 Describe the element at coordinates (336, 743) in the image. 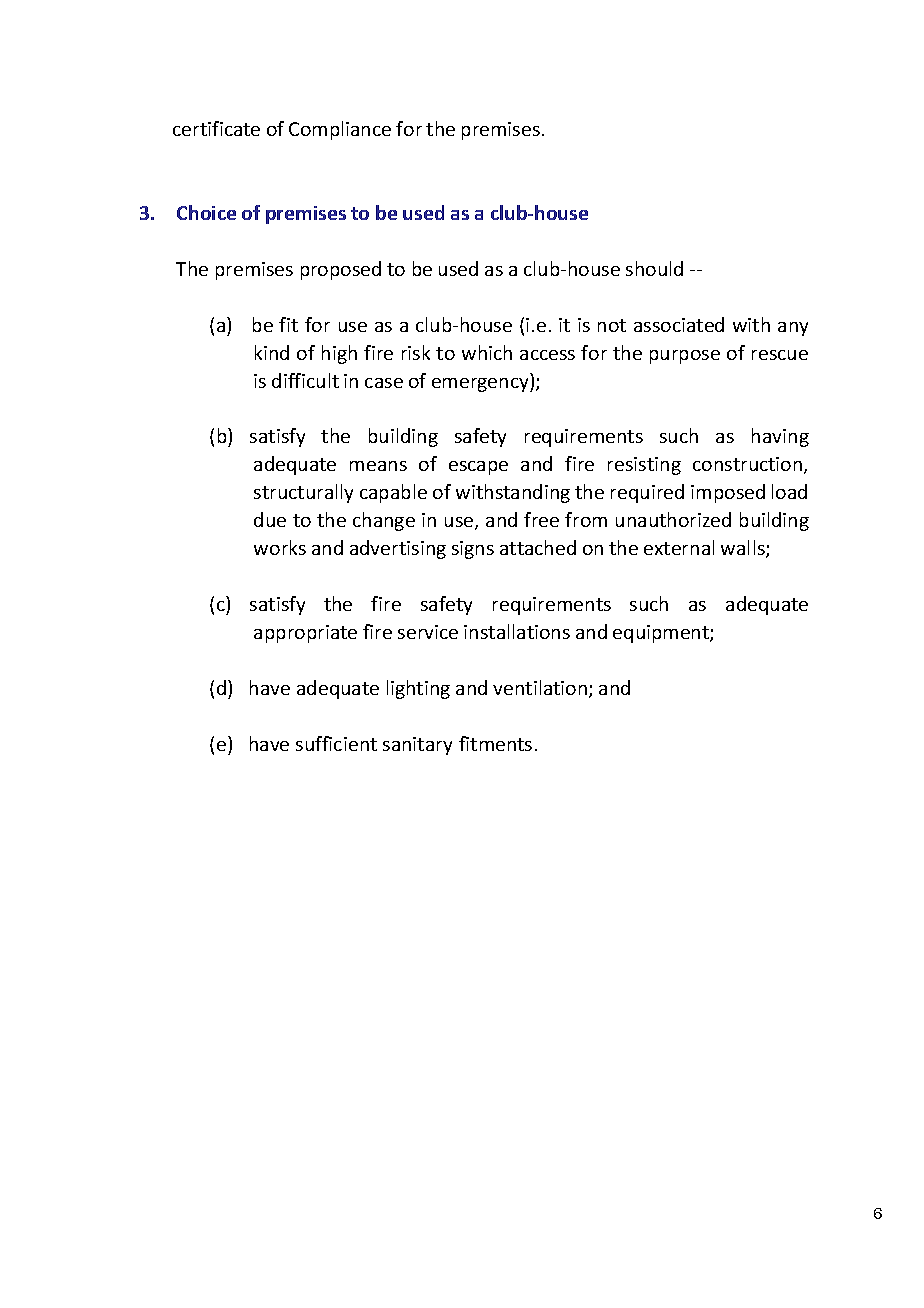

I see `sufficient` at that location.
